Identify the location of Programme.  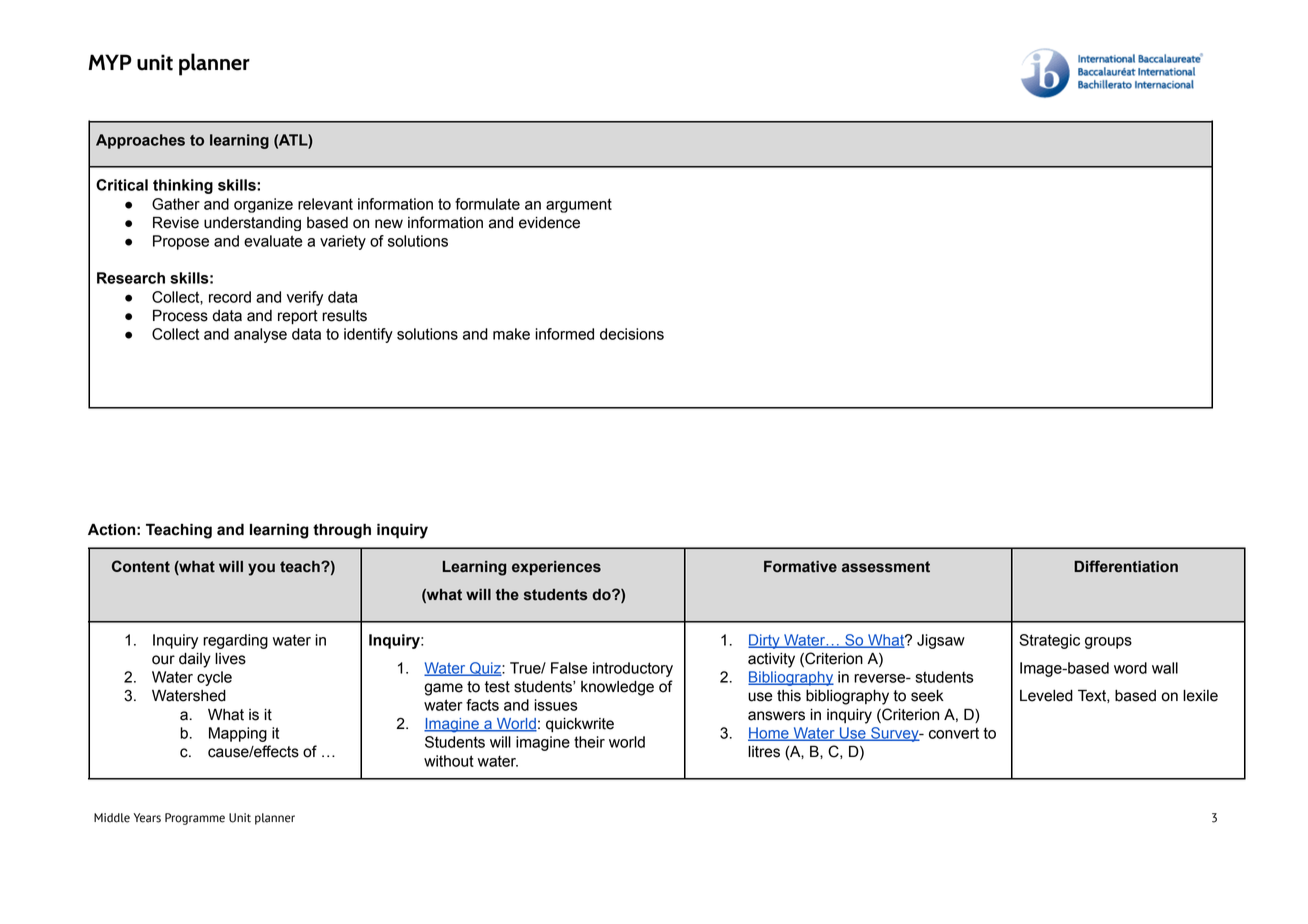
(195, 819).
